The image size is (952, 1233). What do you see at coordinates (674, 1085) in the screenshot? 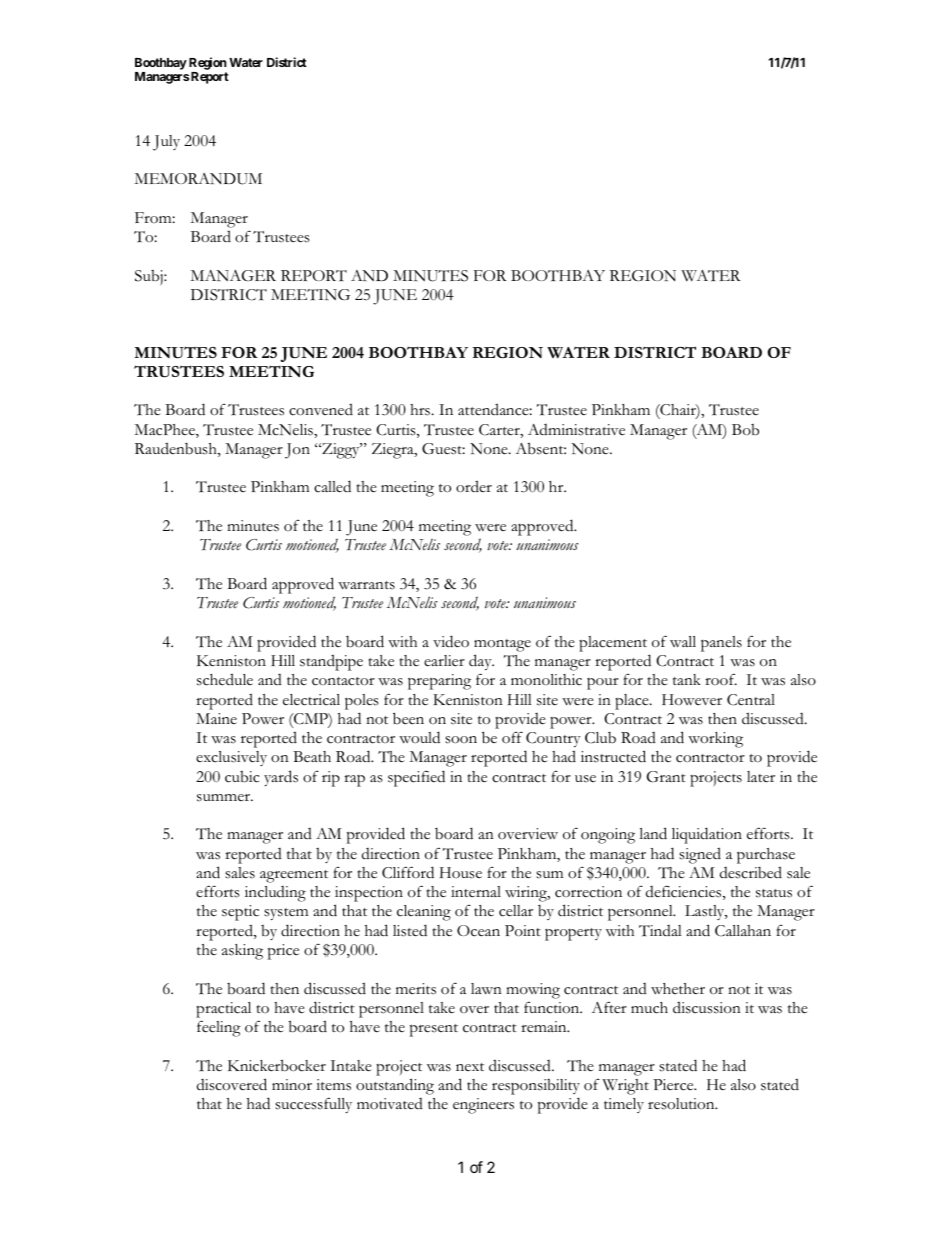
I see `Pierce` at bounding box center [674, 1085].
